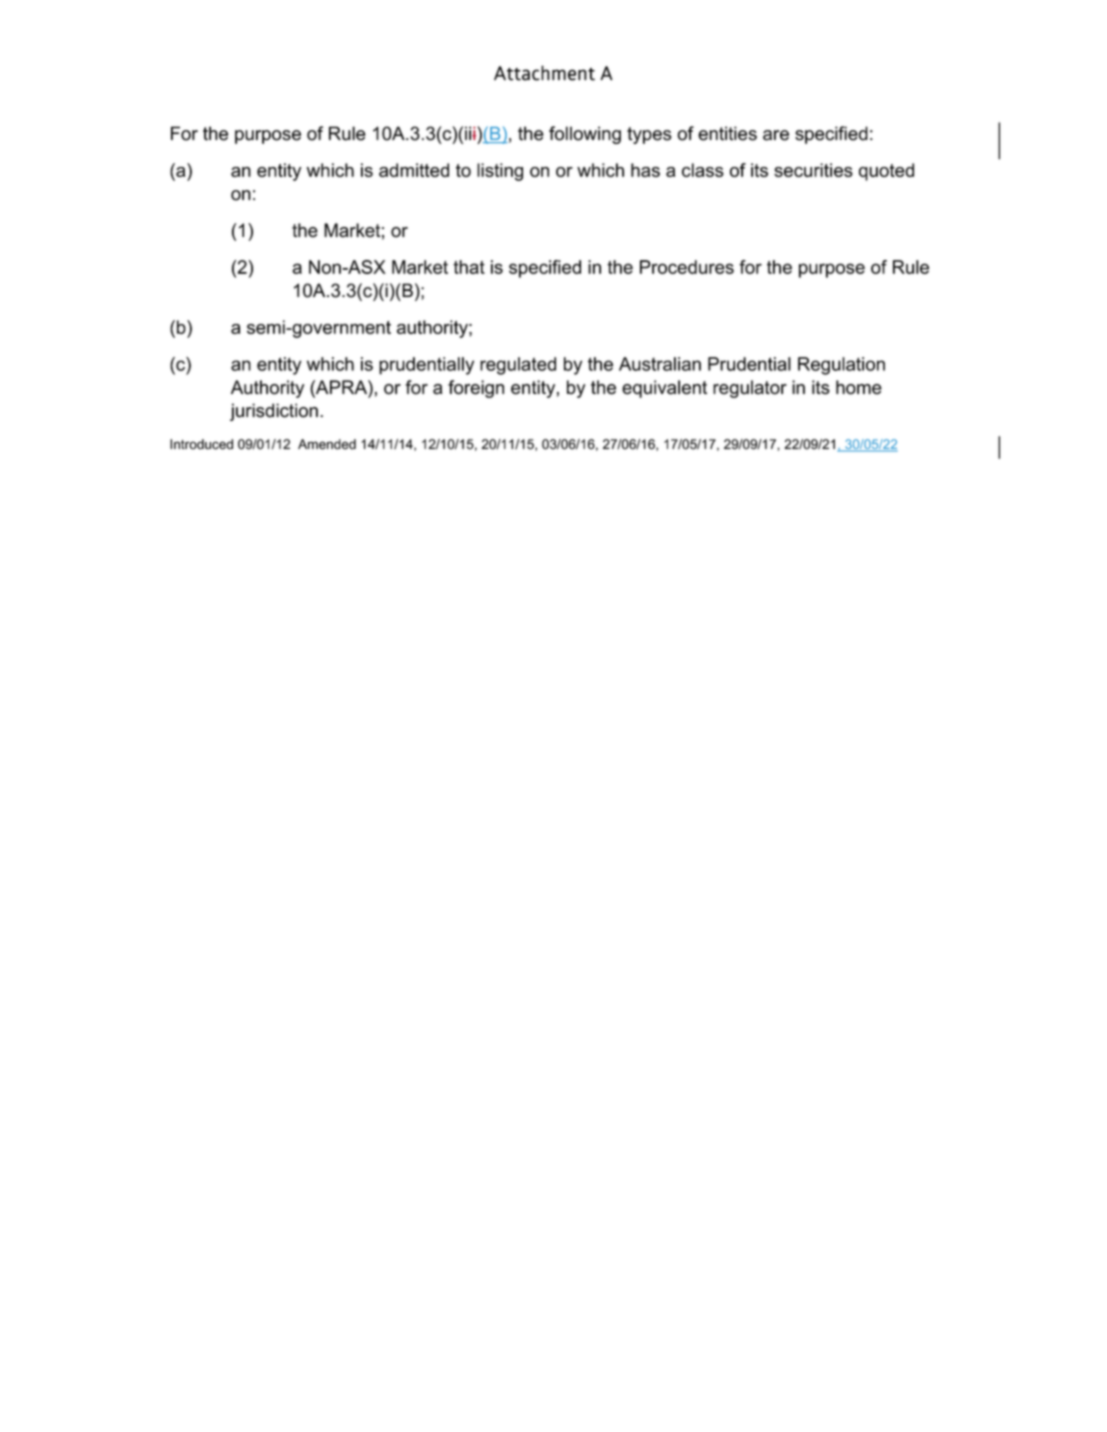 Image resolution: width=1107 pixels, height=1432 pixels. I want to click on Amended, so click(327, 444).
